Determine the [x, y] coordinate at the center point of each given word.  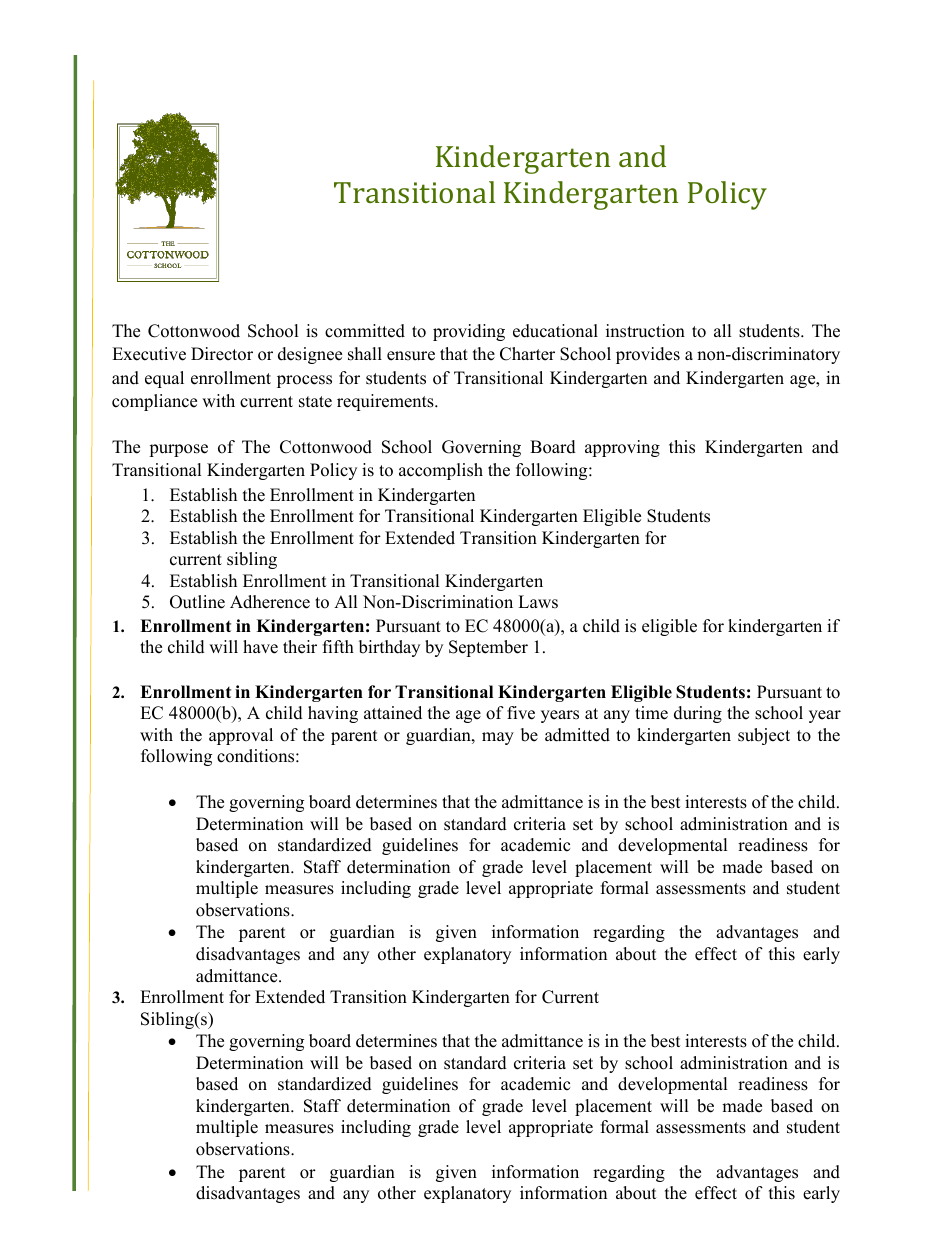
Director [222, 354]
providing [469, 332]
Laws [538, 602]
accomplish [441, 471]
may [498, 738]
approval [241, 736]
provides [648, 355]
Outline [197, 602]
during [698, 714]
